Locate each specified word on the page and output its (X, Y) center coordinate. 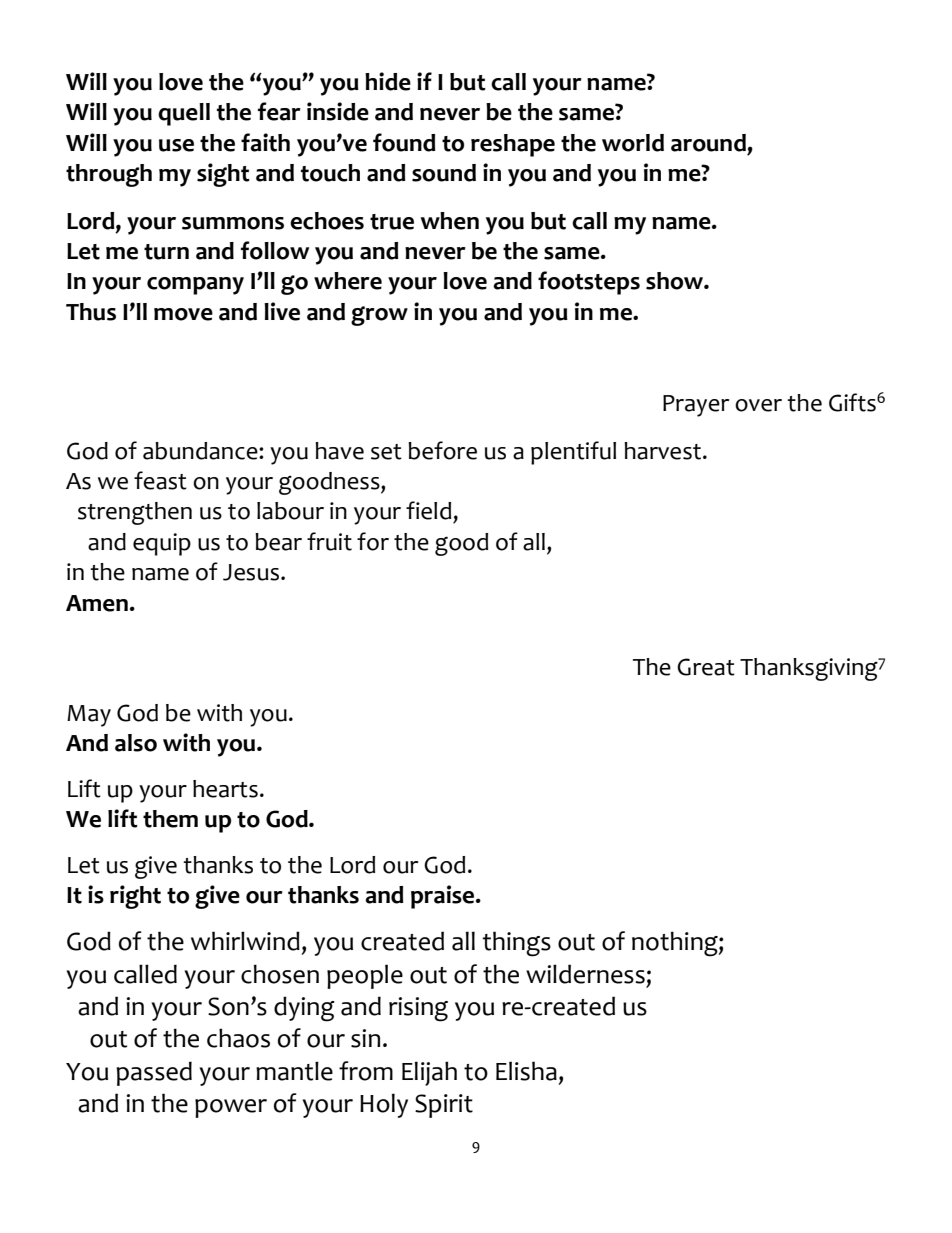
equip (162, 544)
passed (154, 1073)
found (404, 142)
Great (706, 667)
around (708, 143)
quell (184, 114)
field (428, 510)
